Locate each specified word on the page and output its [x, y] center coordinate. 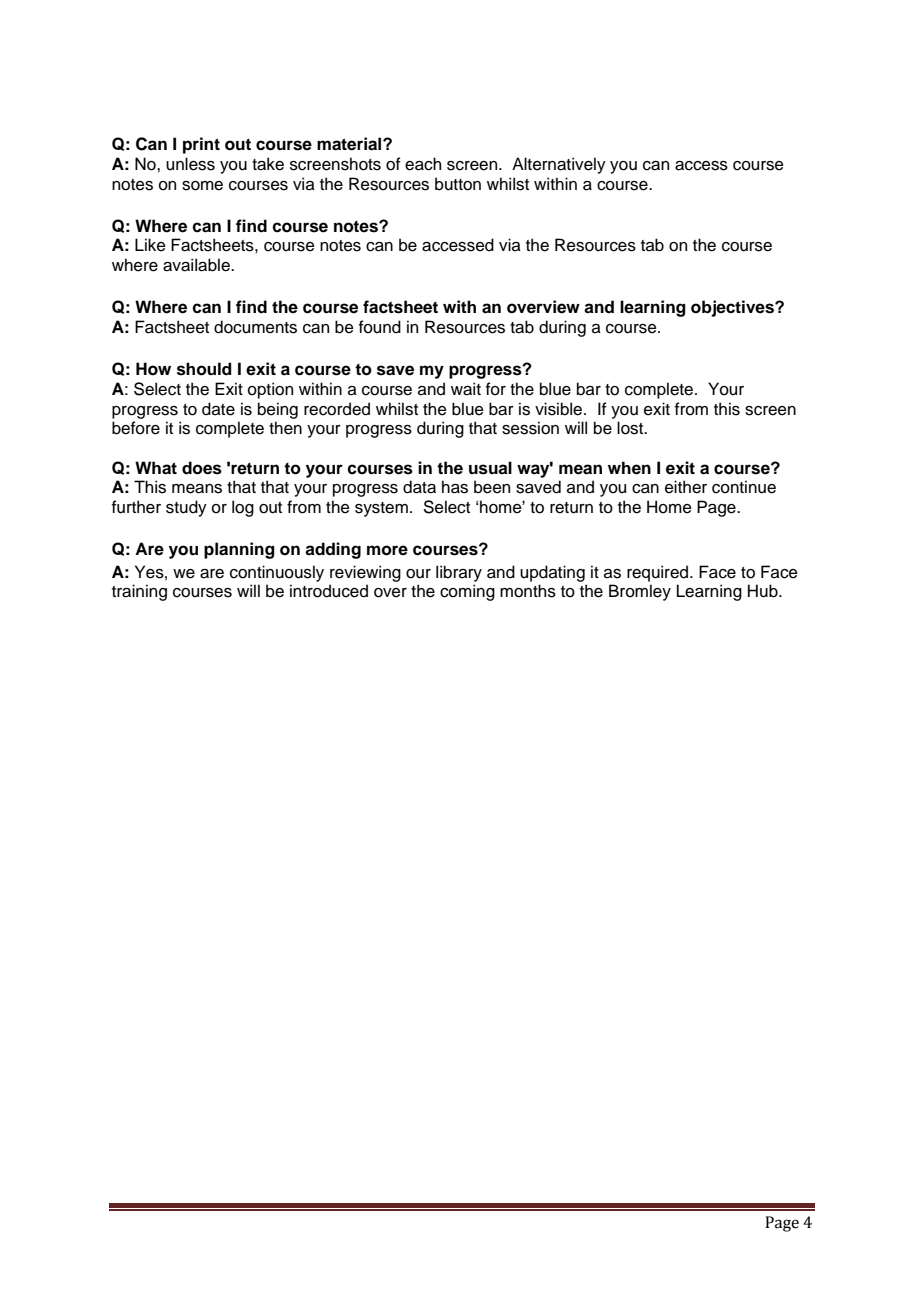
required [657, 573]
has [455, 487]
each [423, 164]
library [459, 573]
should [204, 369]
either [686, 487]
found [380, 327]
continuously [277, 573]
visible [560, 409]
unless [190, 164]
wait [466, 389]
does [202, 468]
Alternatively [559, 165]
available [197, 265]
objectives [733, 308]
